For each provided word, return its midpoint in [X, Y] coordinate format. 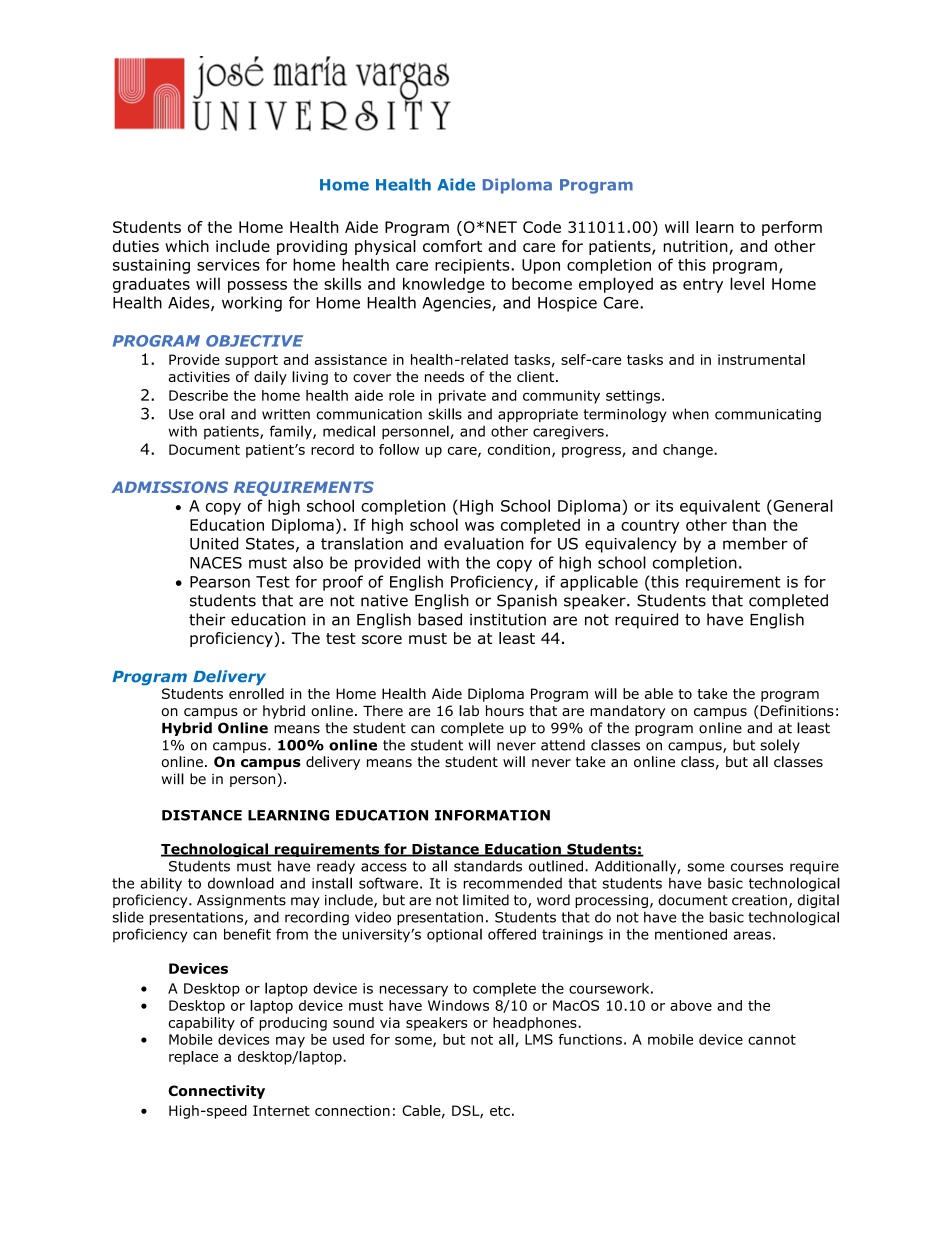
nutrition [697, 247]
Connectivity [216, 1092]
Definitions [797, 710]
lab [469, 710]
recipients [473, 266]
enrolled [256, 693]
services [228, 265]
